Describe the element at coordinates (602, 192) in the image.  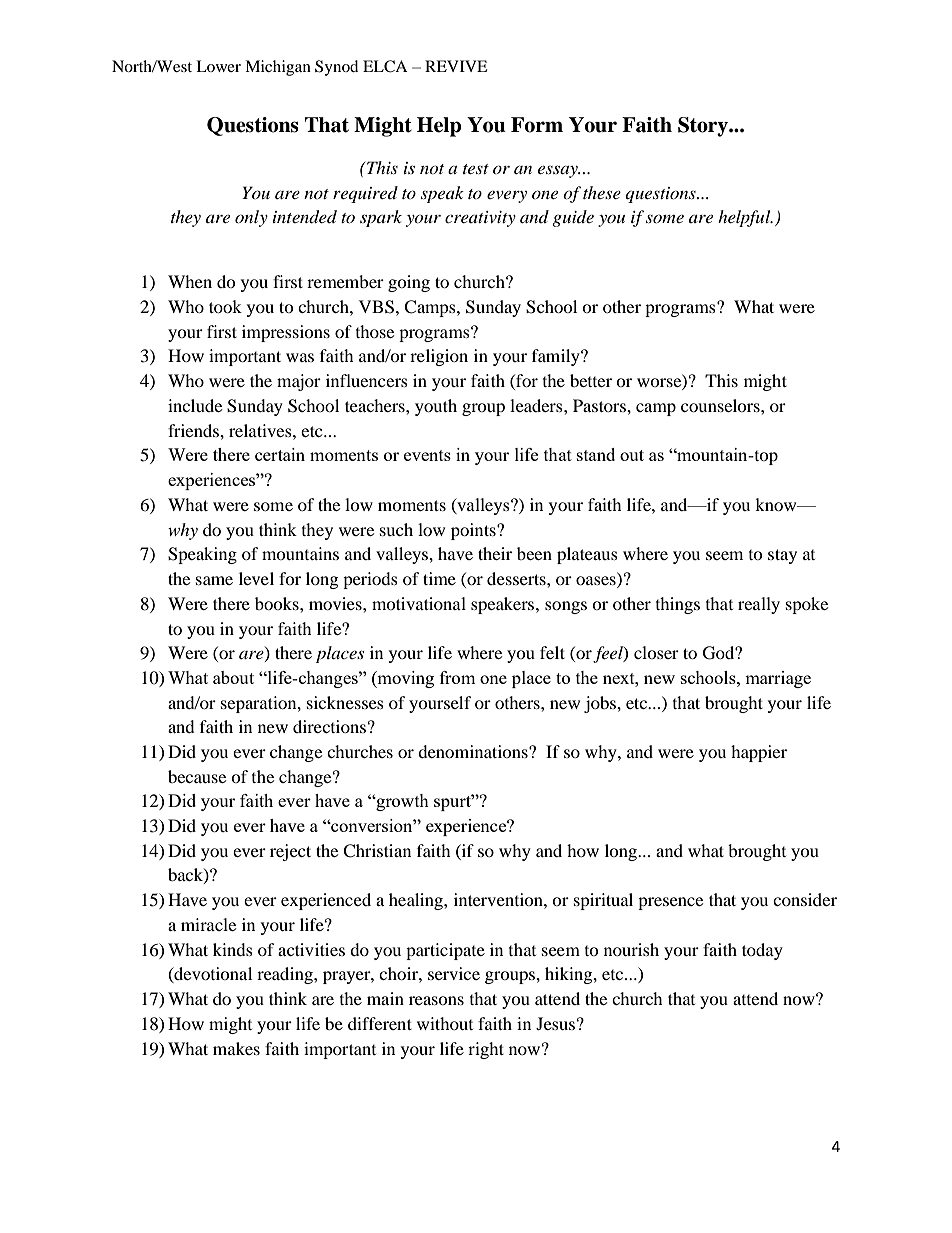
I see `these` at that location.
